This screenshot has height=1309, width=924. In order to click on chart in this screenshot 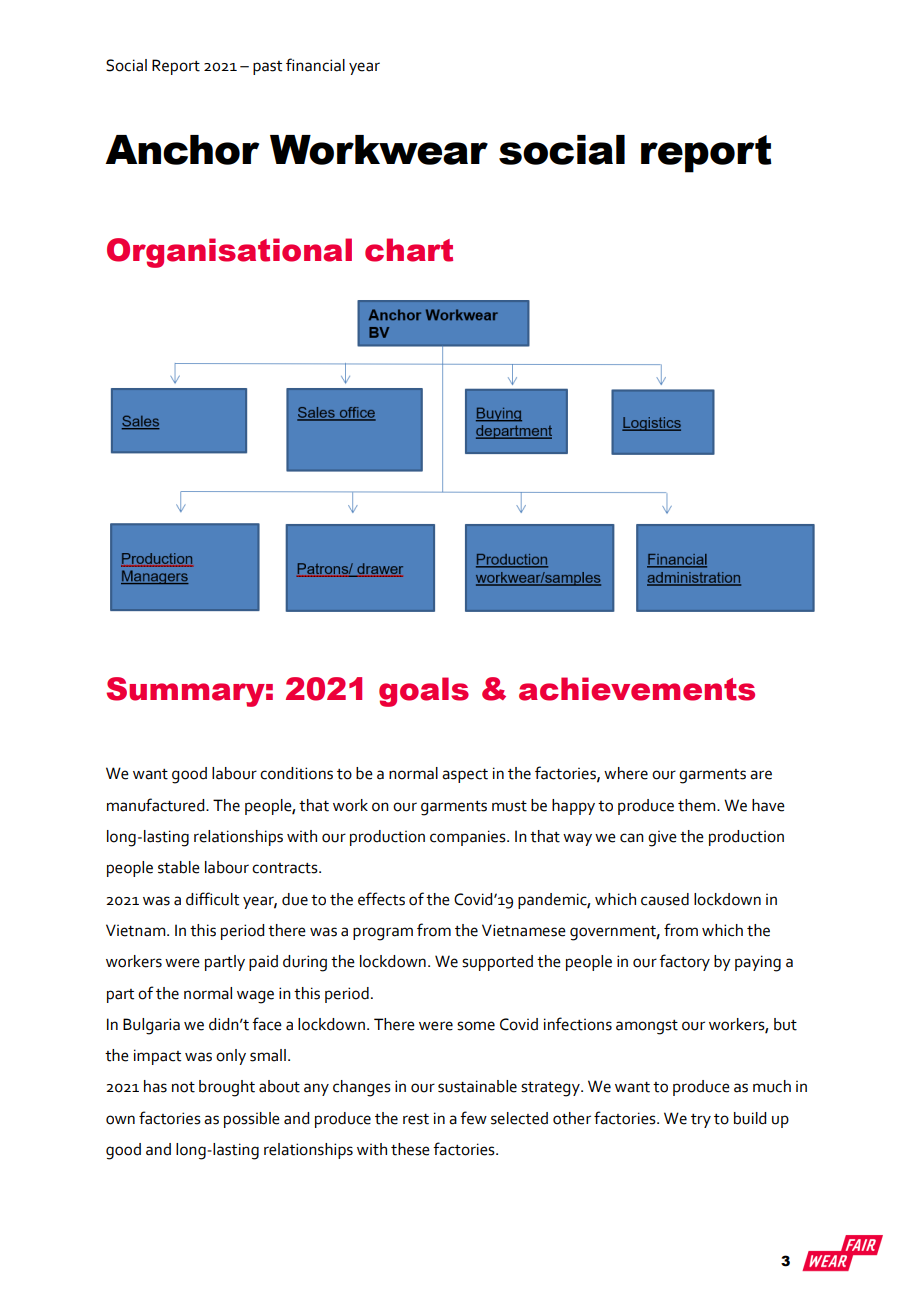, I will do `click(409, 250)`.
